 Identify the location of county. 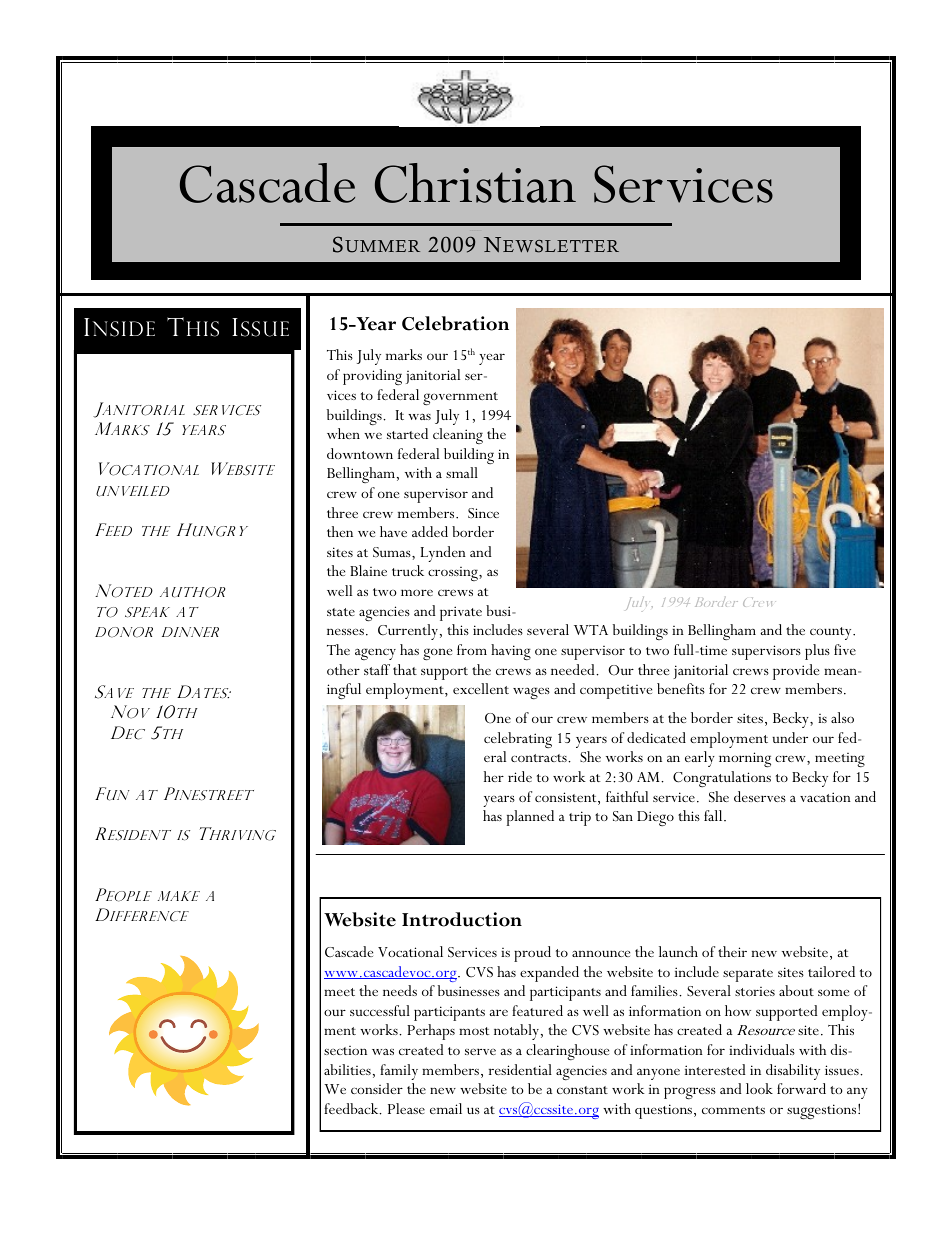
(832, 633).
